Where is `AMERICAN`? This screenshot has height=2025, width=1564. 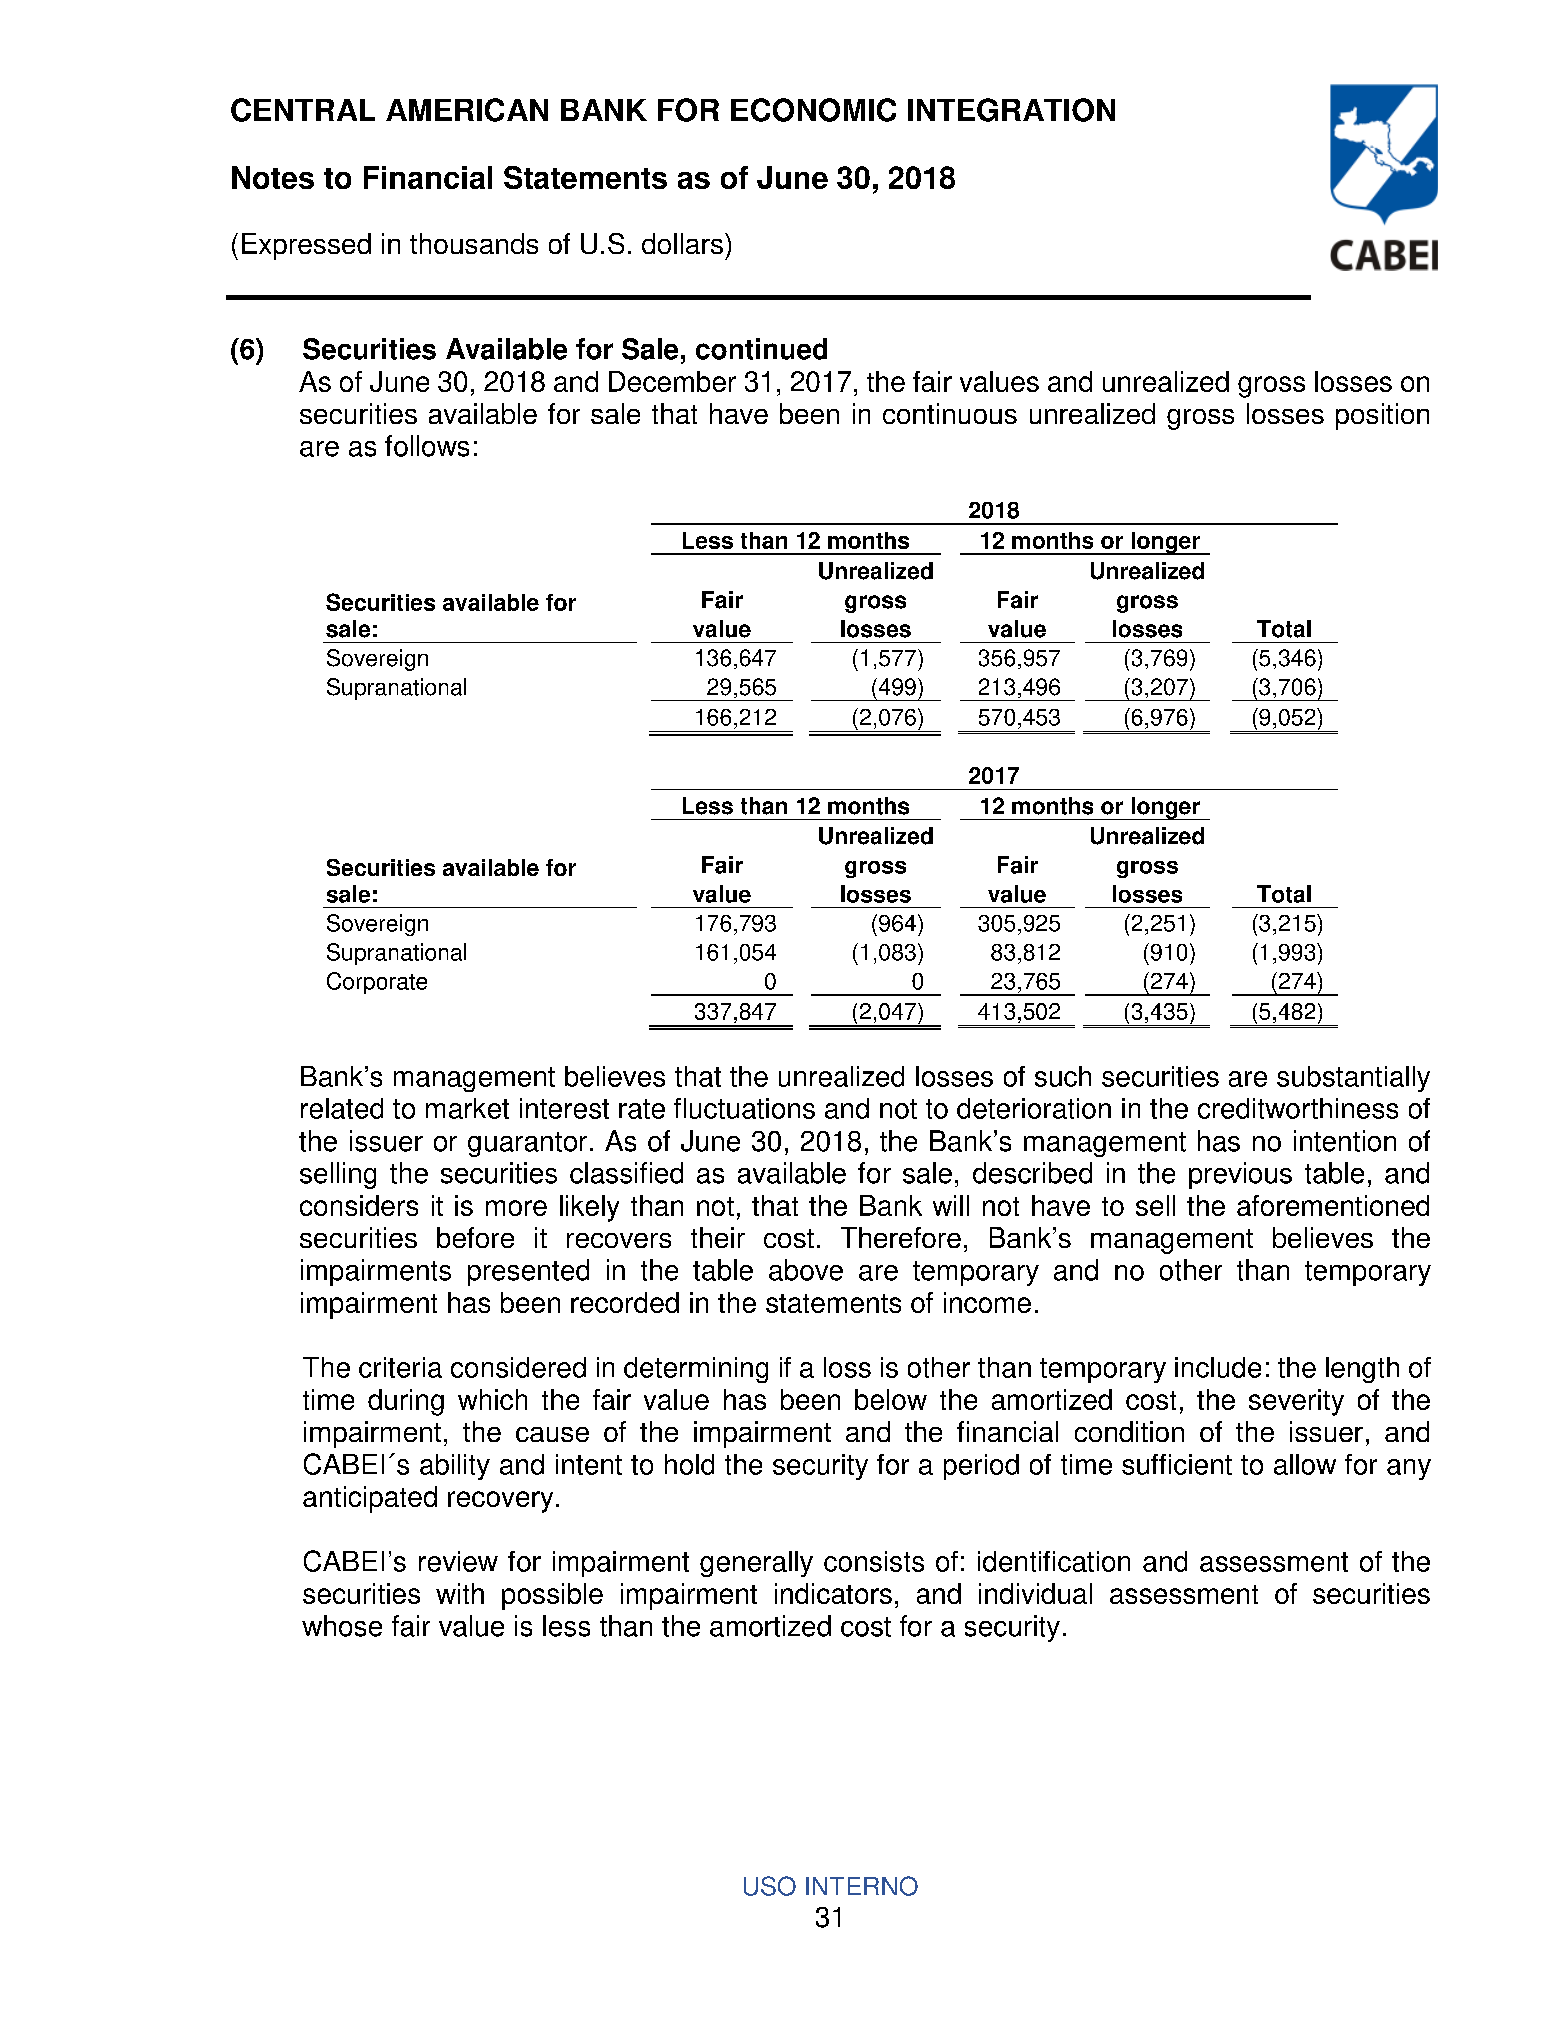 AMERICAN is located at coordinates (467, 110).
